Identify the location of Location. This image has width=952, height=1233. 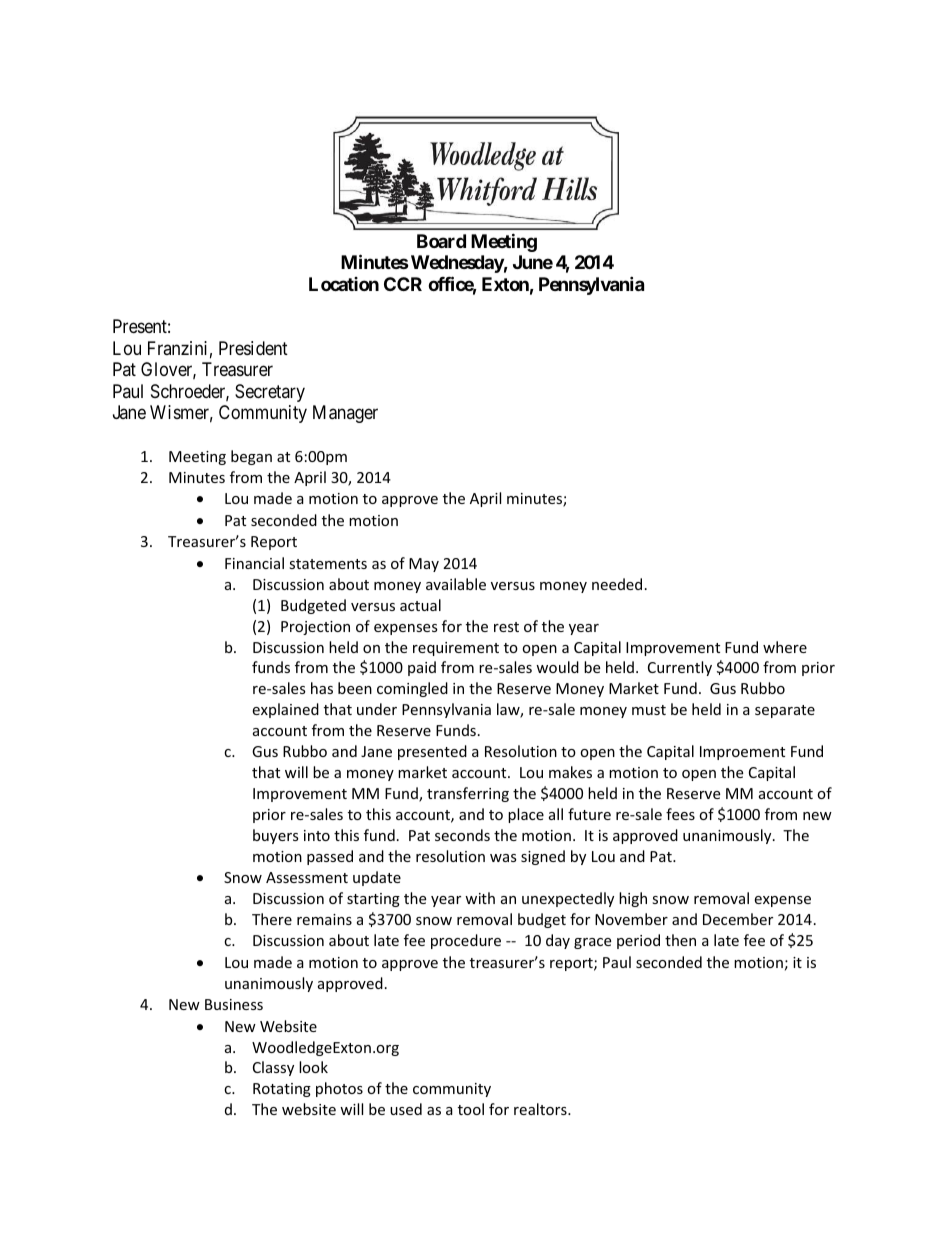
(344, 284).
